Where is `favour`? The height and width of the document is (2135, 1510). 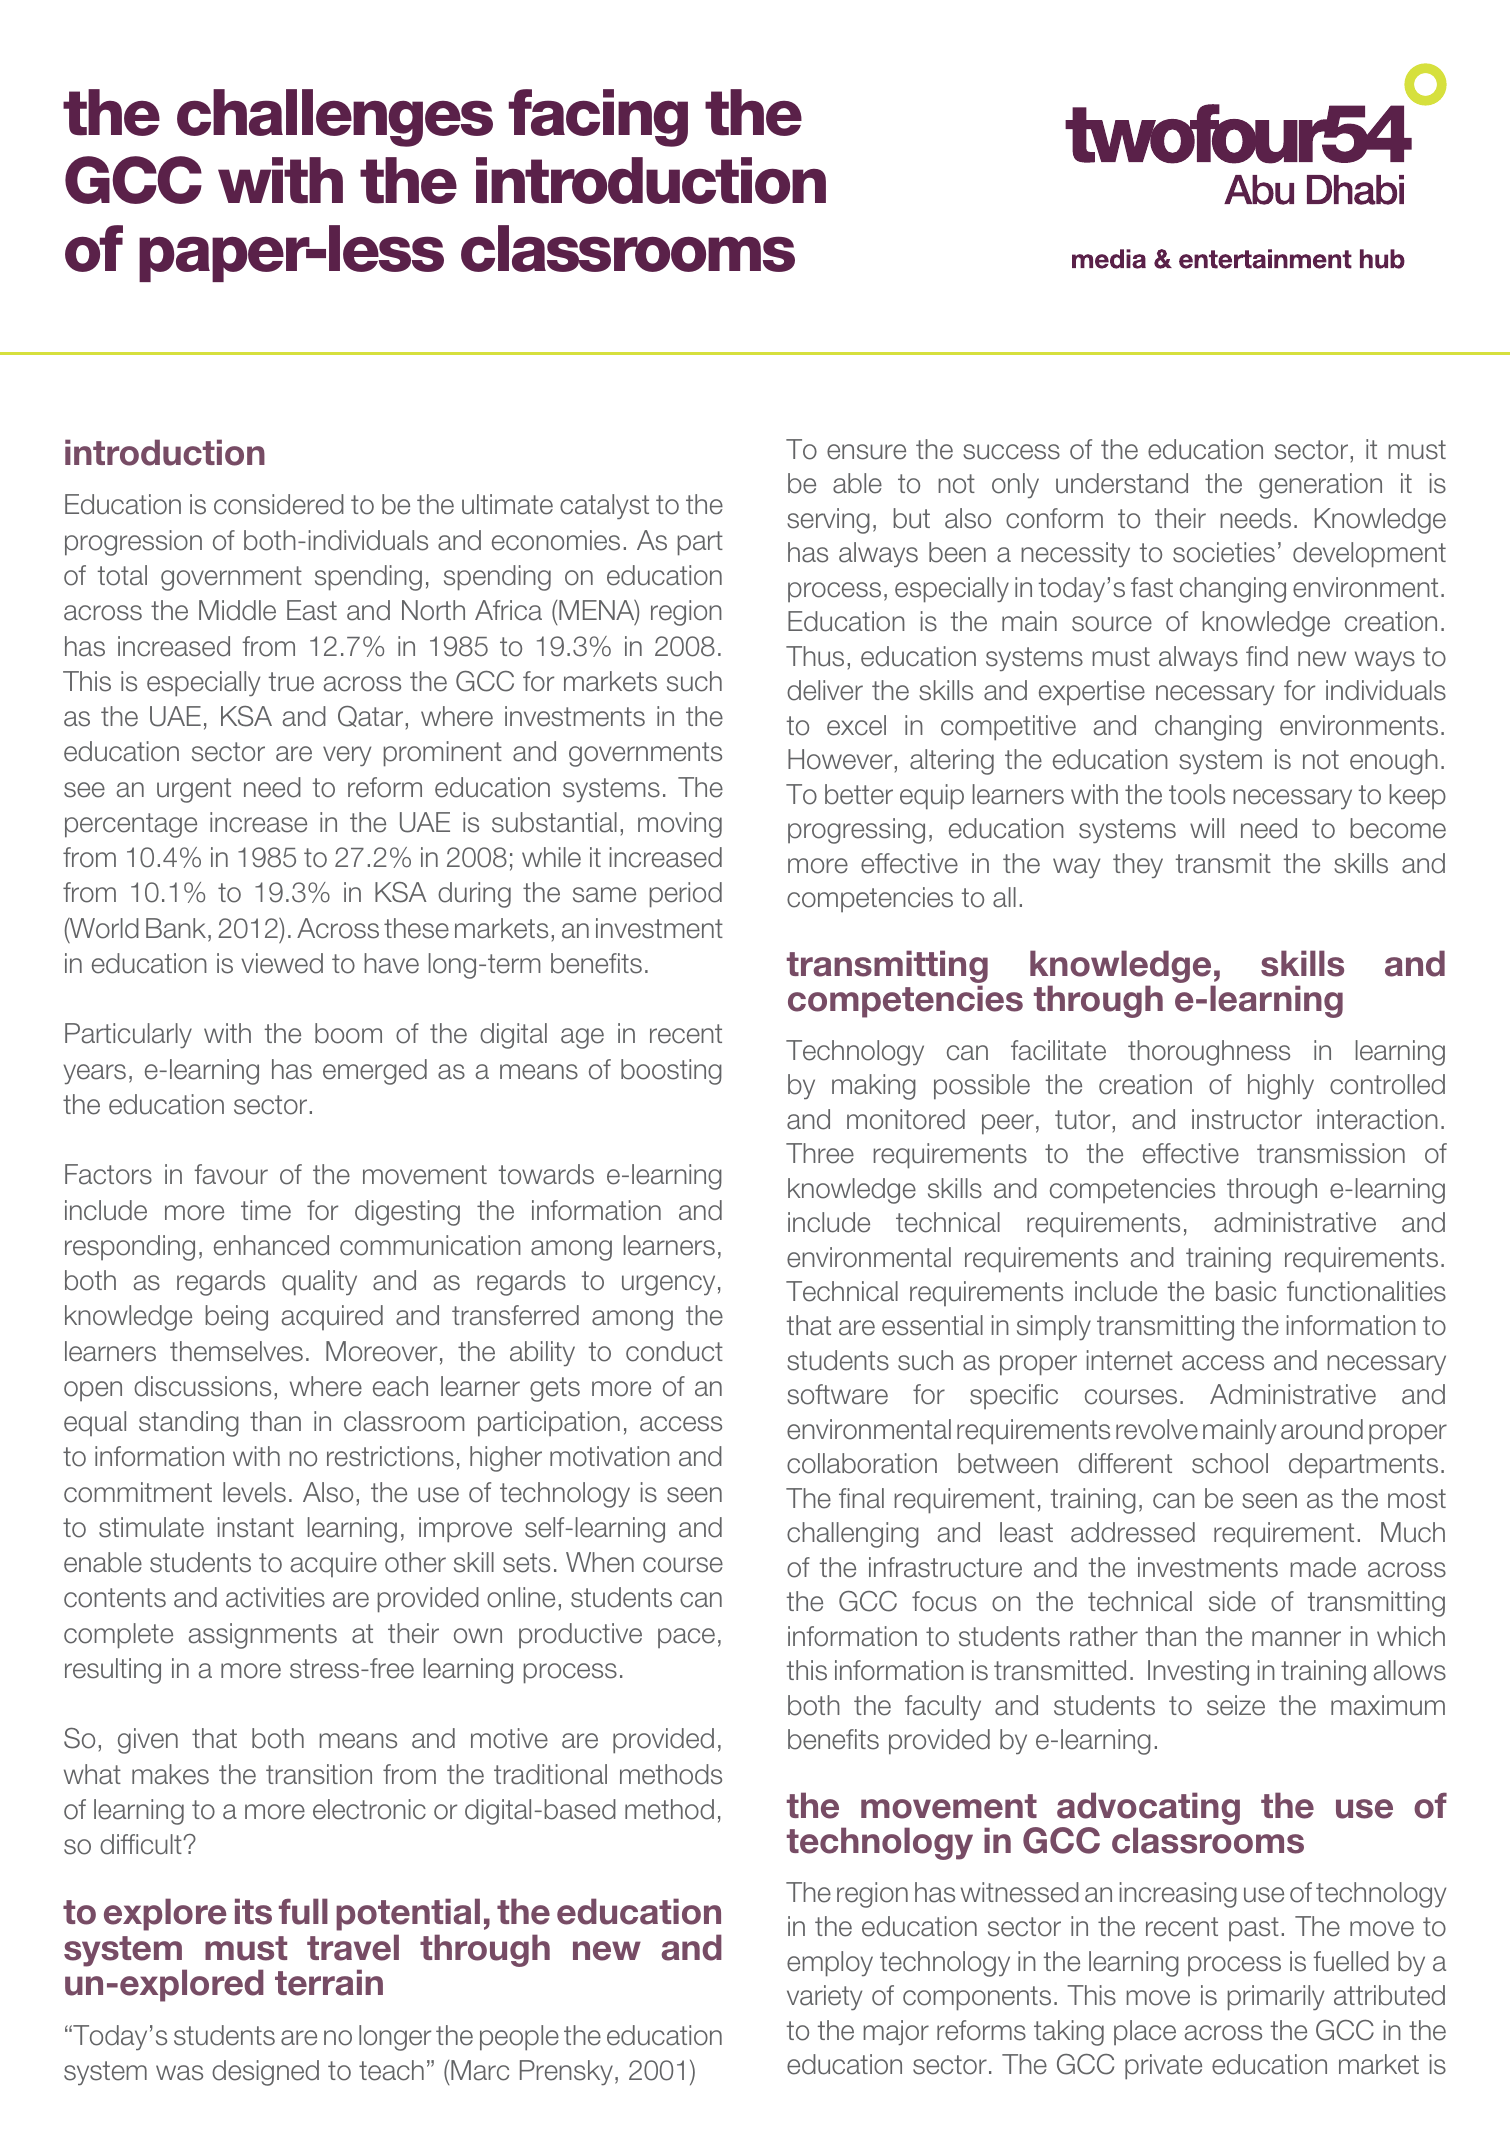
favour is located at coordinates (231, 1174).
